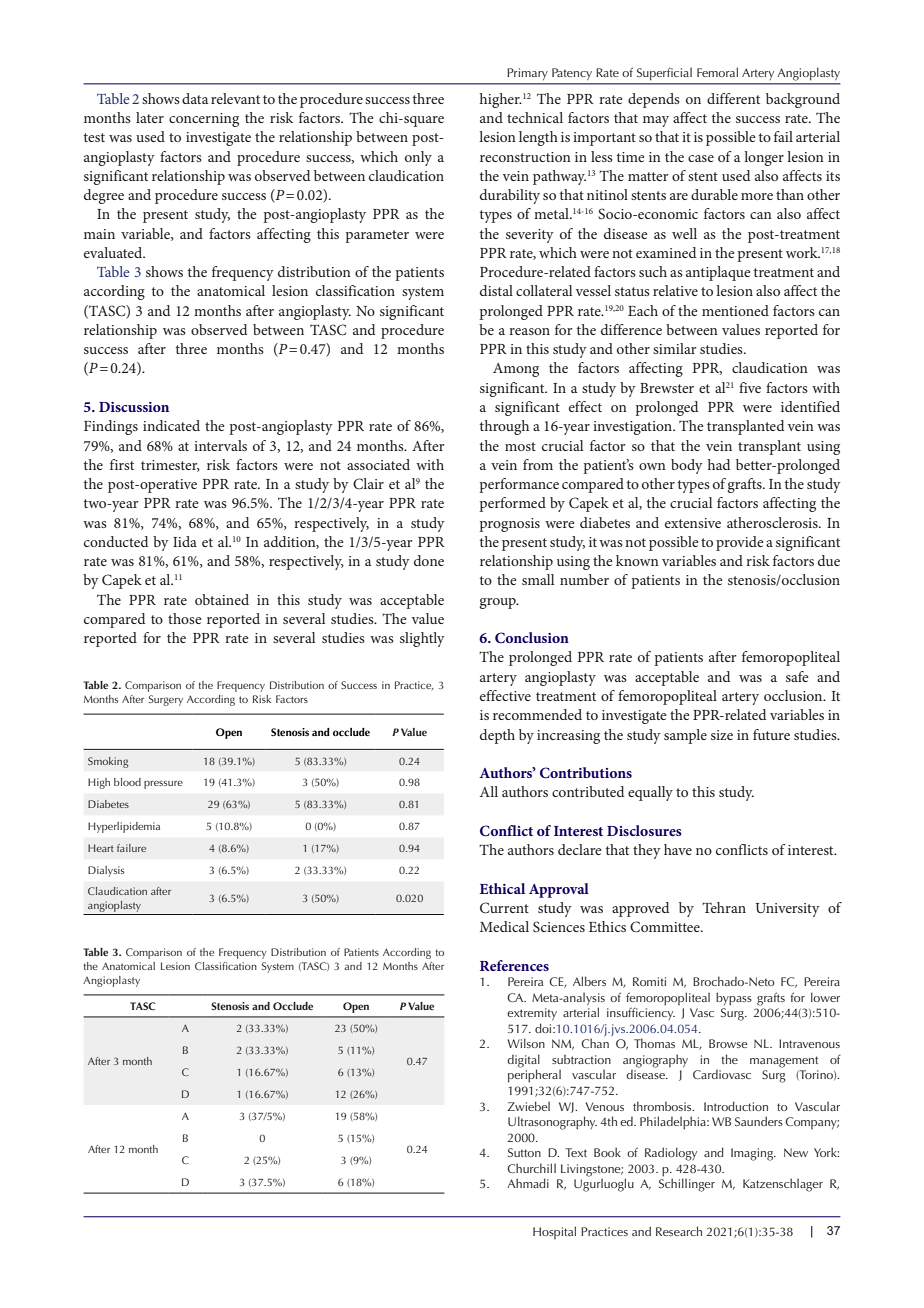 Image resolution: width=924 pixels, height=1308 pixels. Describe the element at coordinates (528, 1183) in the screenshot. I see `Ahmadi` at that location.
